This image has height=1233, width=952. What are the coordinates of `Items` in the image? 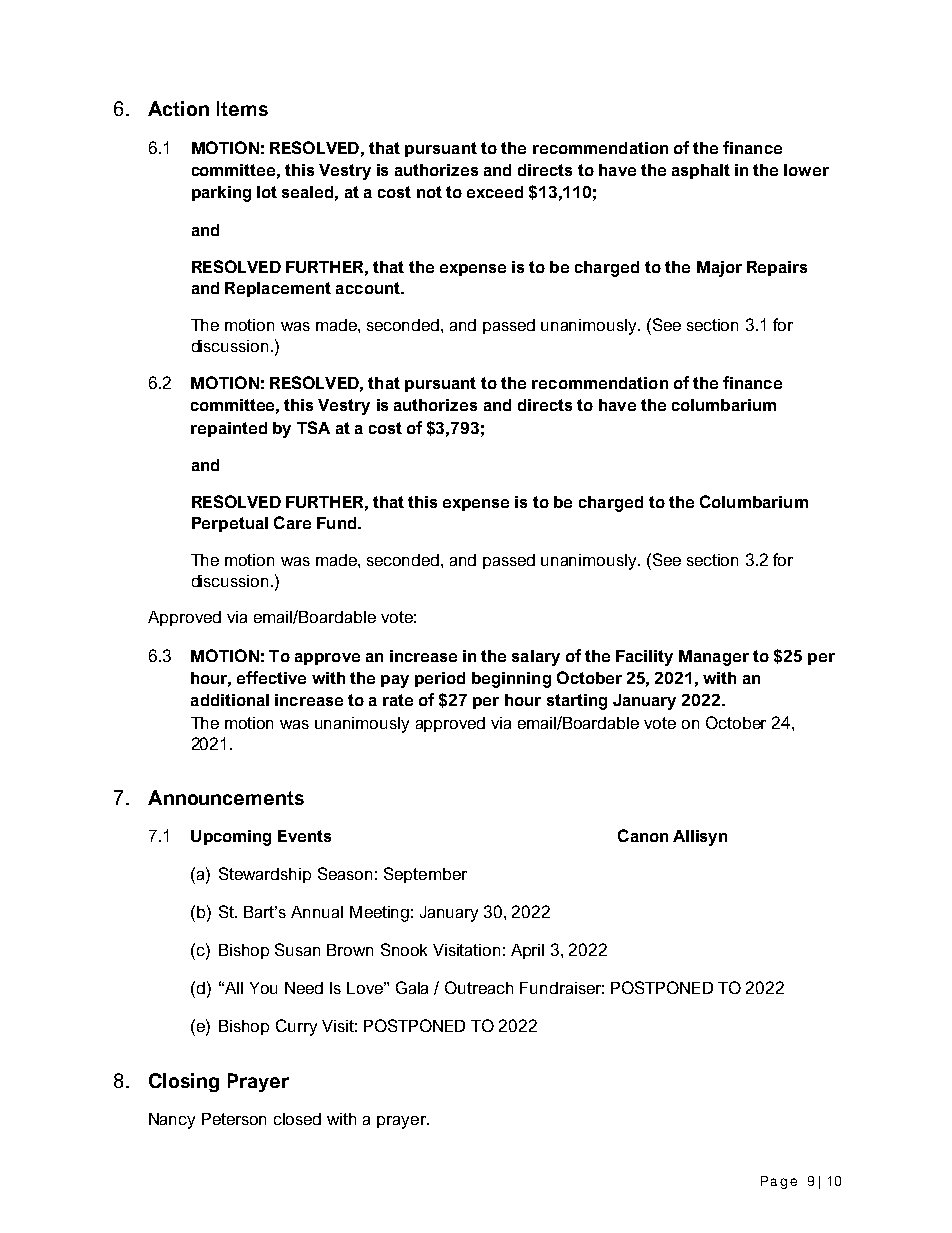 It's located at (242, 108).
